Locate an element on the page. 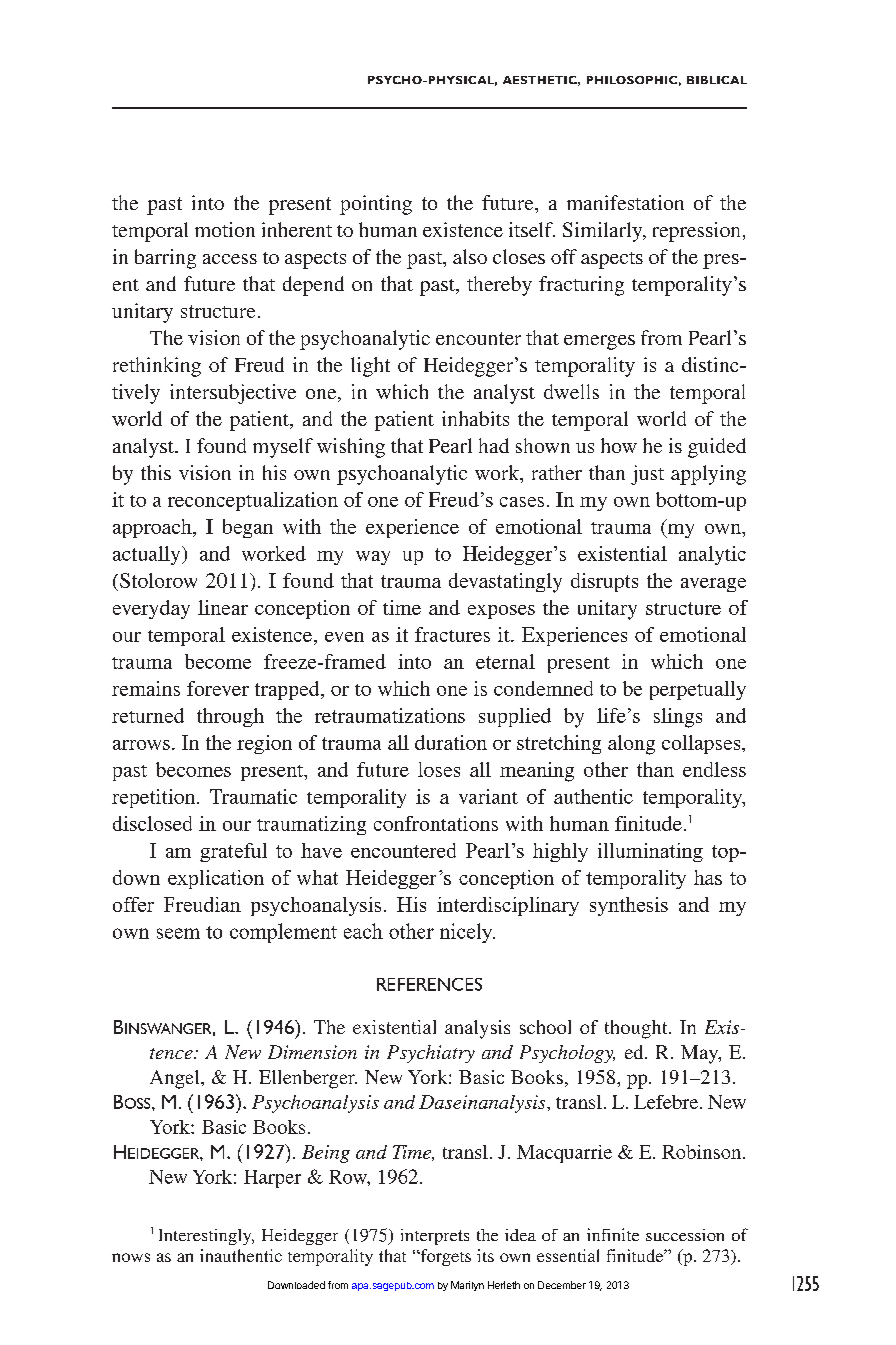  access is located at coordinates (230, 259).
